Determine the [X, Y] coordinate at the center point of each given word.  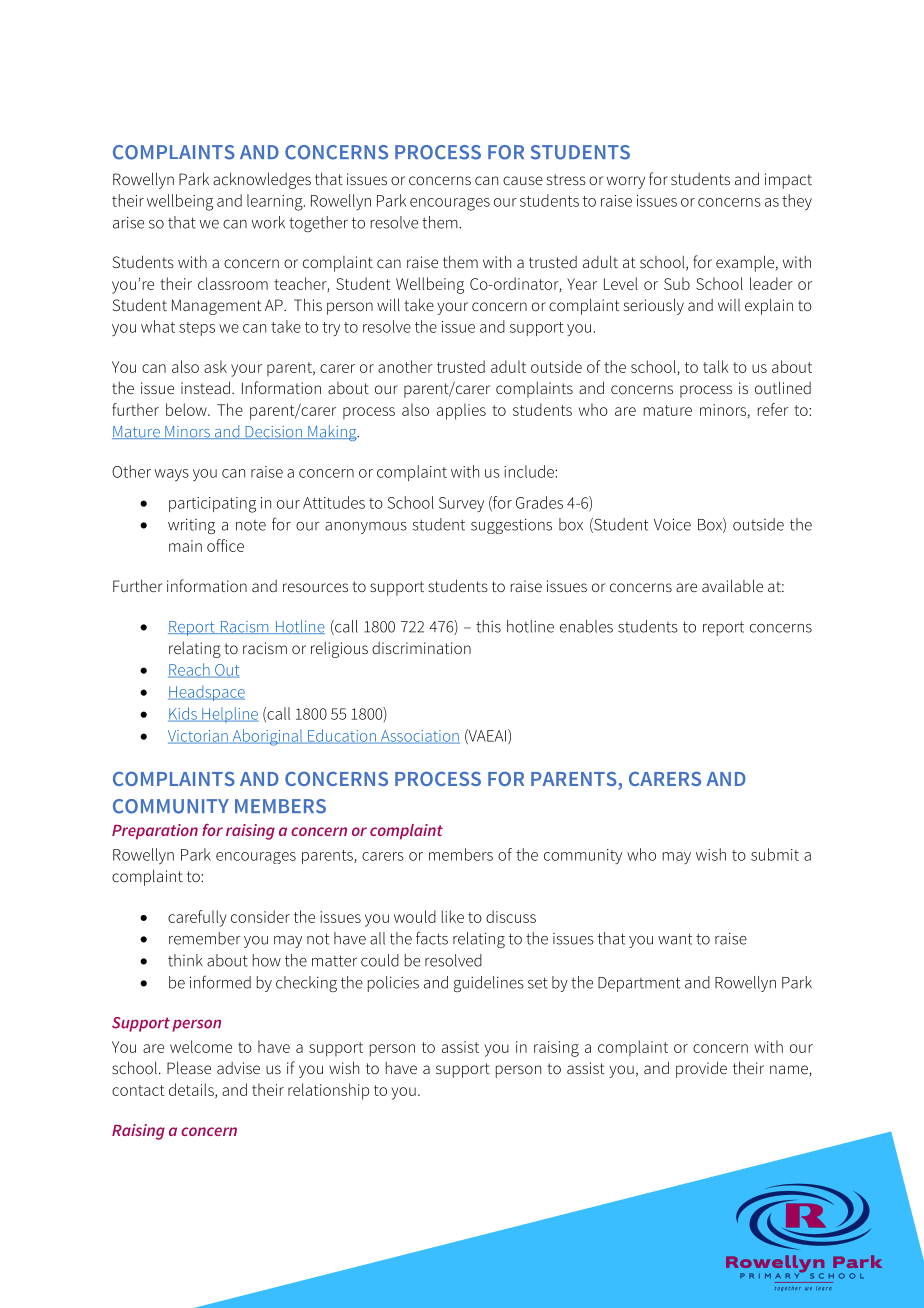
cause [523, 180]
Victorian [199, 737]
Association [419, 737]
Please [189, 1067]
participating [212, 505]
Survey [461, 504]
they [797, 202]
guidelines [489, 984]
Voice [672, 524]
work [268, 222]
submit [775, 854]
